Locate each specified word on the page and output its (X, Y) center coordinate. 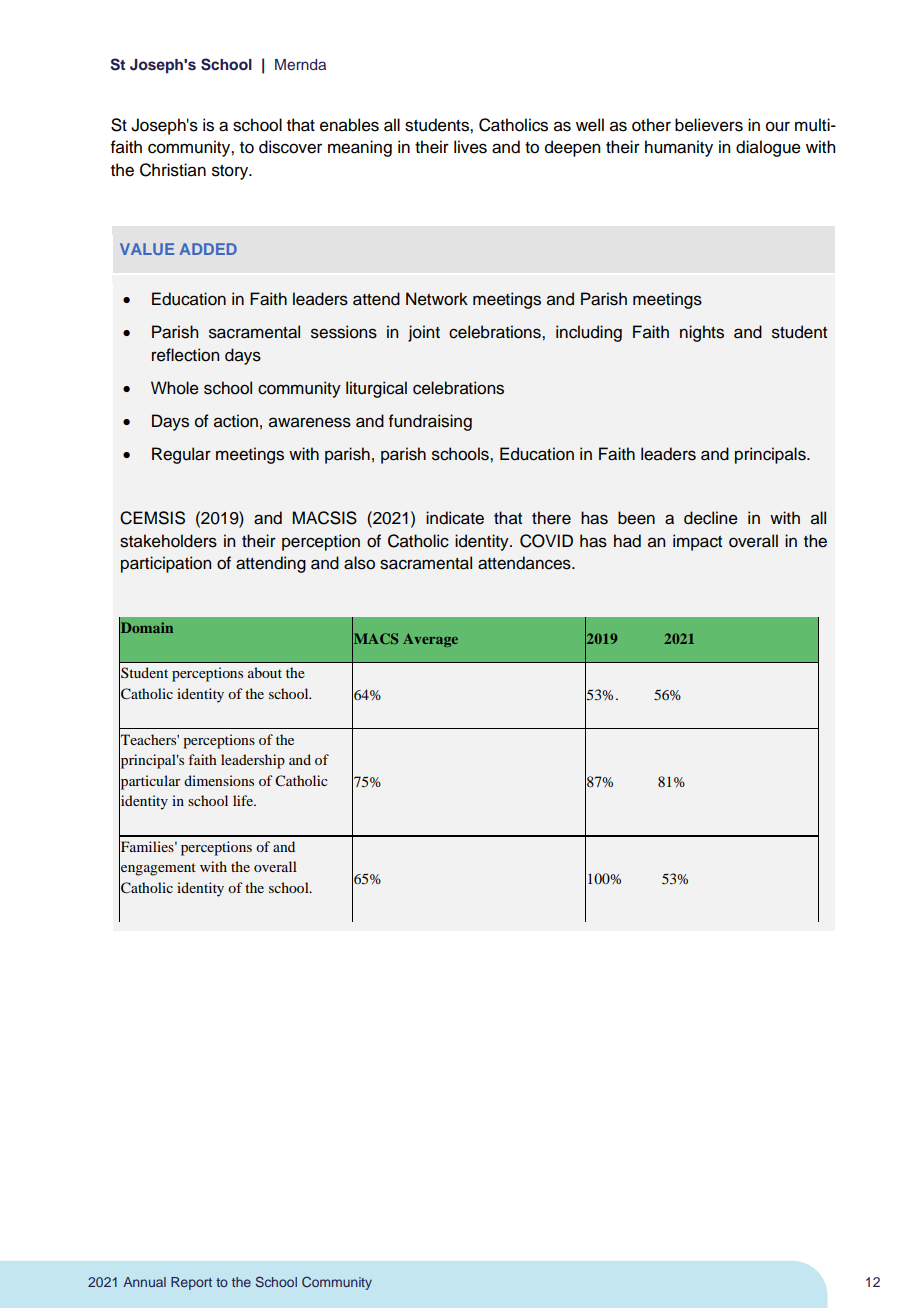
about (265, 672)
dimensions (219, 780)
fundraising (430, 422)
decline (711, 518)
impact (697, 542)
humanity (679, 148)
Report (191, 1283)
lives (470, 147)
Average (430, 640)
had (627, 541)
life (244, 800)
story (231, 172)
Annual (144, 1282)
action (236, 421)
